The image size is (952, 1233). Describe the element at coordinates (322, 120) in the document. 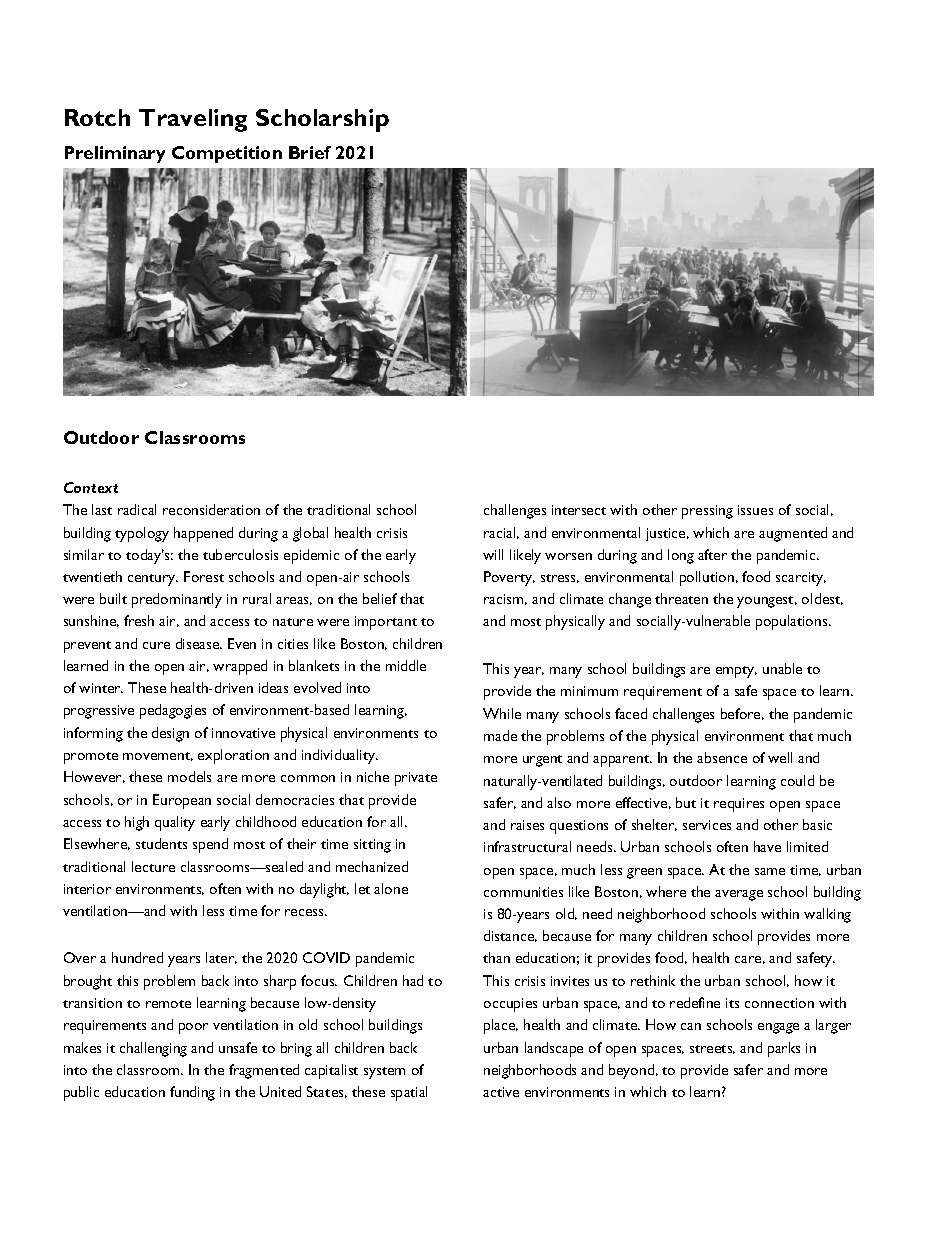

I see `Scholarship` at that location.
